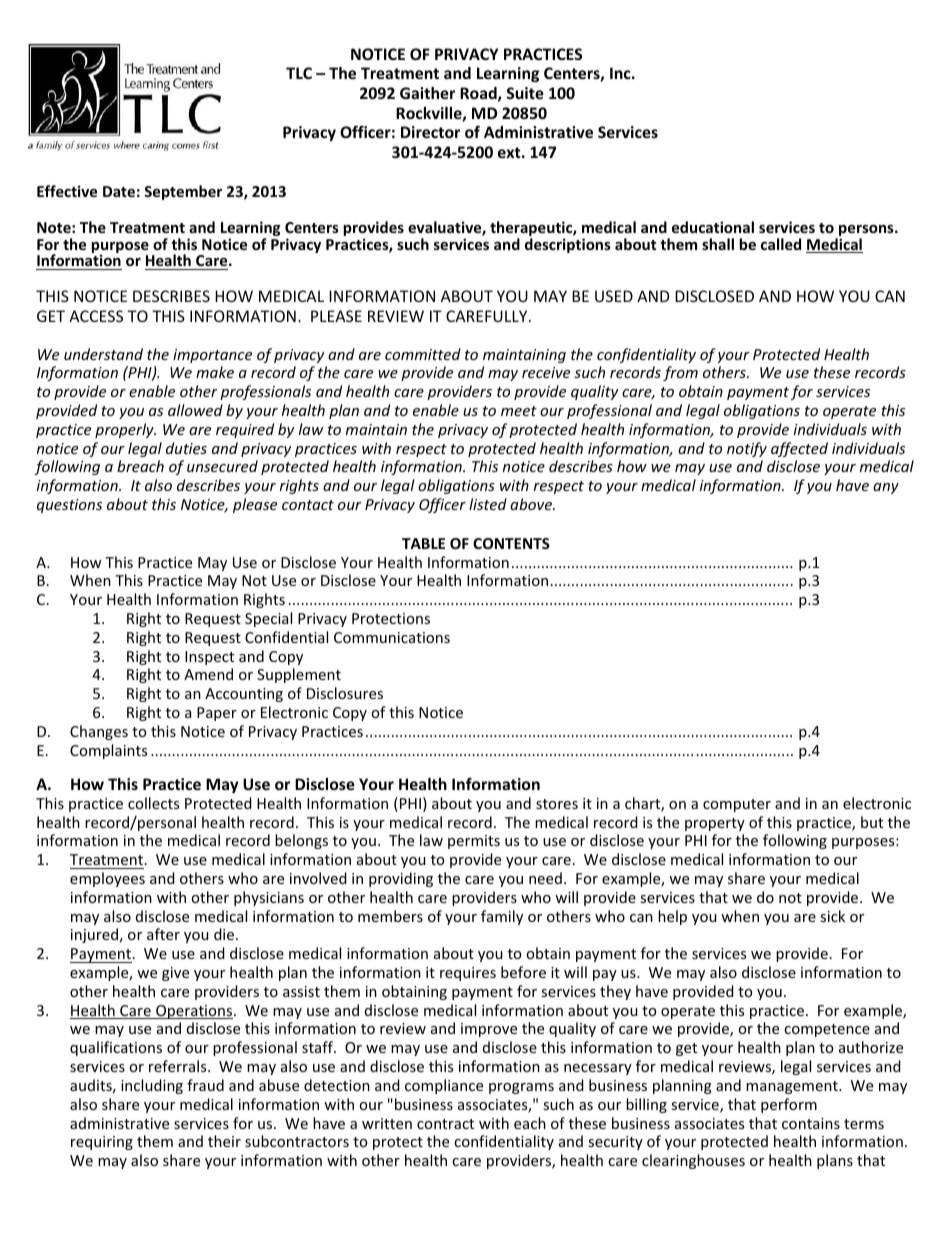 This image has width=952, height=1233. I want to click on employees, so click(107, 879).
